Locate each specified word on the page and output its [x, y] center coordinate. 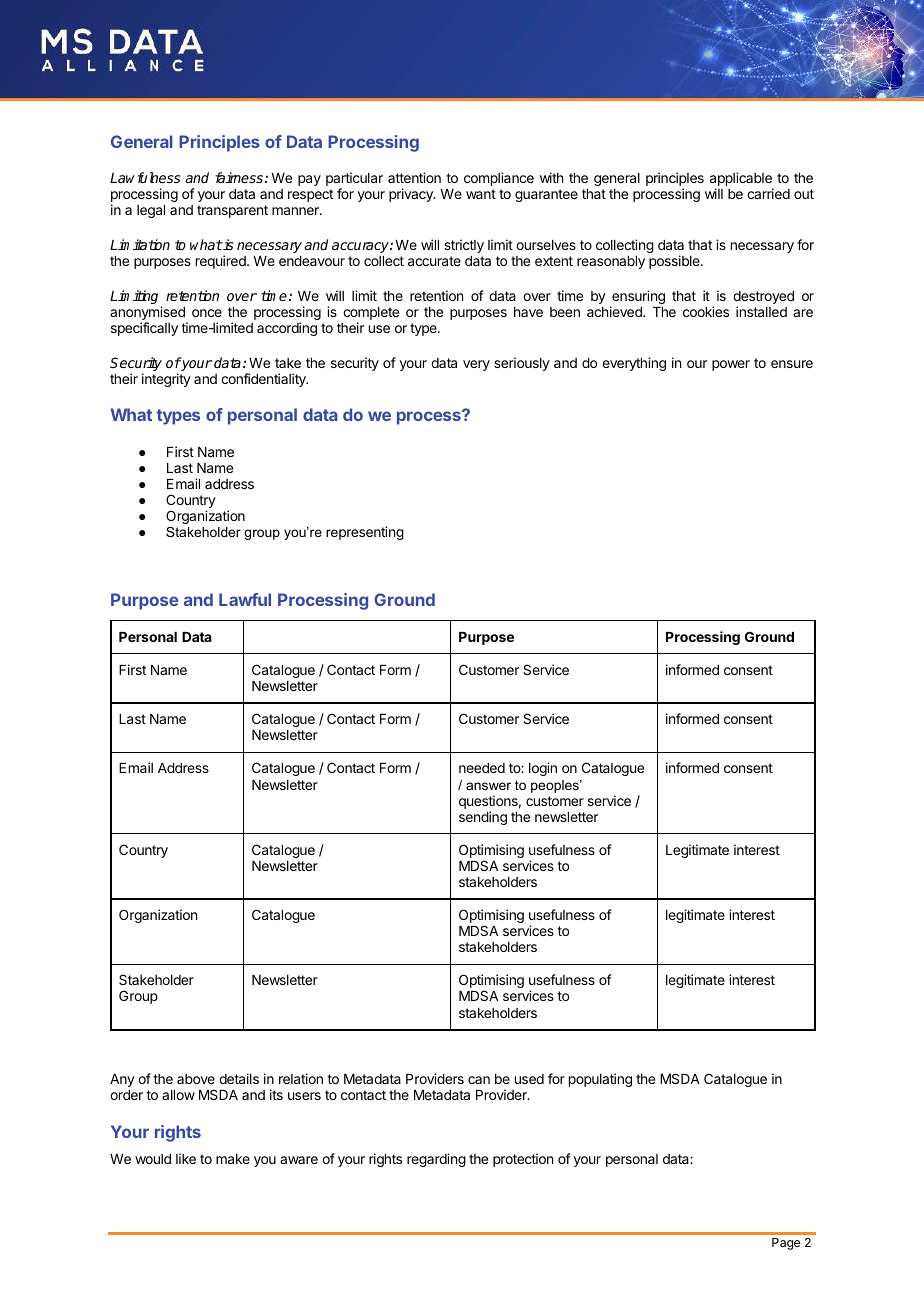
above [196, 1079]
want [481, 194]
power [731, 365]
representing [365, 533]
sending [483, 818]
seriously [522, 364]
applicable [741, 180]
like [186, 1158]
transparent [232, 211]
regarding [436, 1160]
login [543, 769]
